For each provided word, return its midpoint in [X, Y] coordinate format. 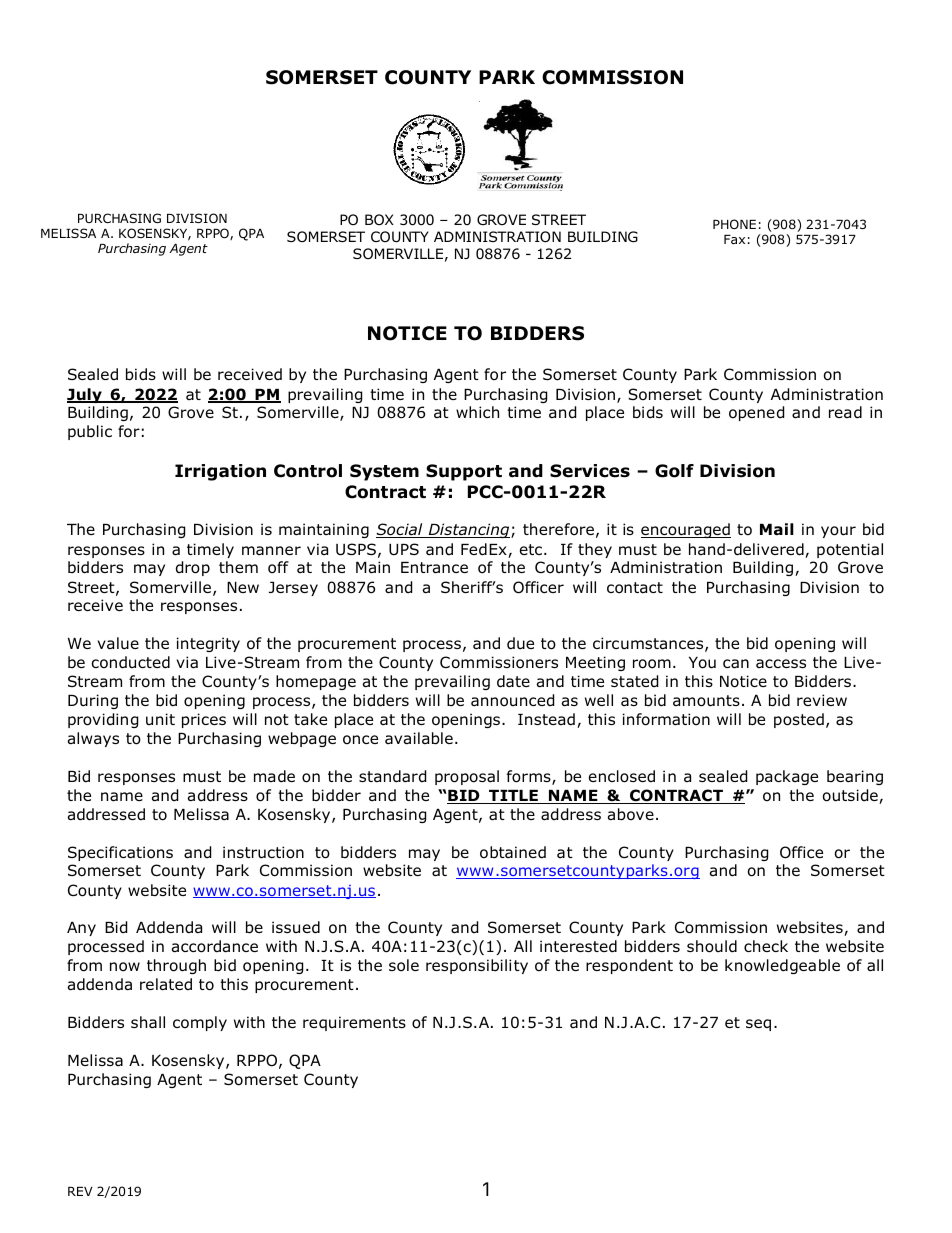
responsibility [477, 966]
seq [758, 1025]
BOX [379, 219]
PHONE [734, 224]
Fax [734, 239]
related [166, 984]
